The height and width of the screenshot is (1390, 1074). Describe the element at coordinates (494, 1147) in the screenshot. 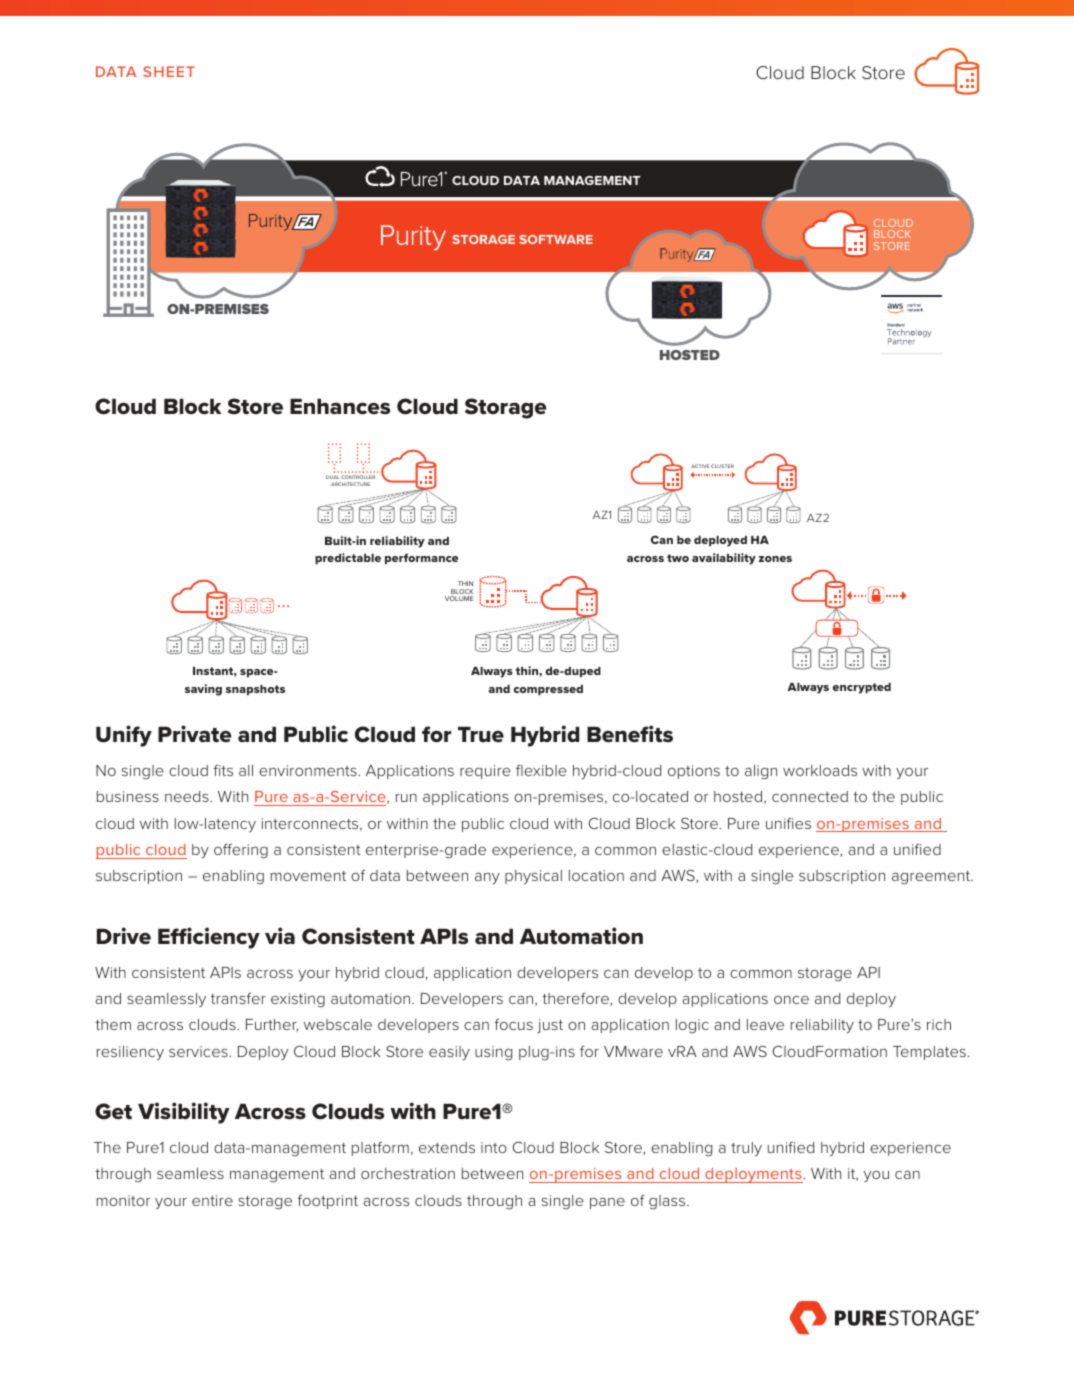

I see `into` at that location.
